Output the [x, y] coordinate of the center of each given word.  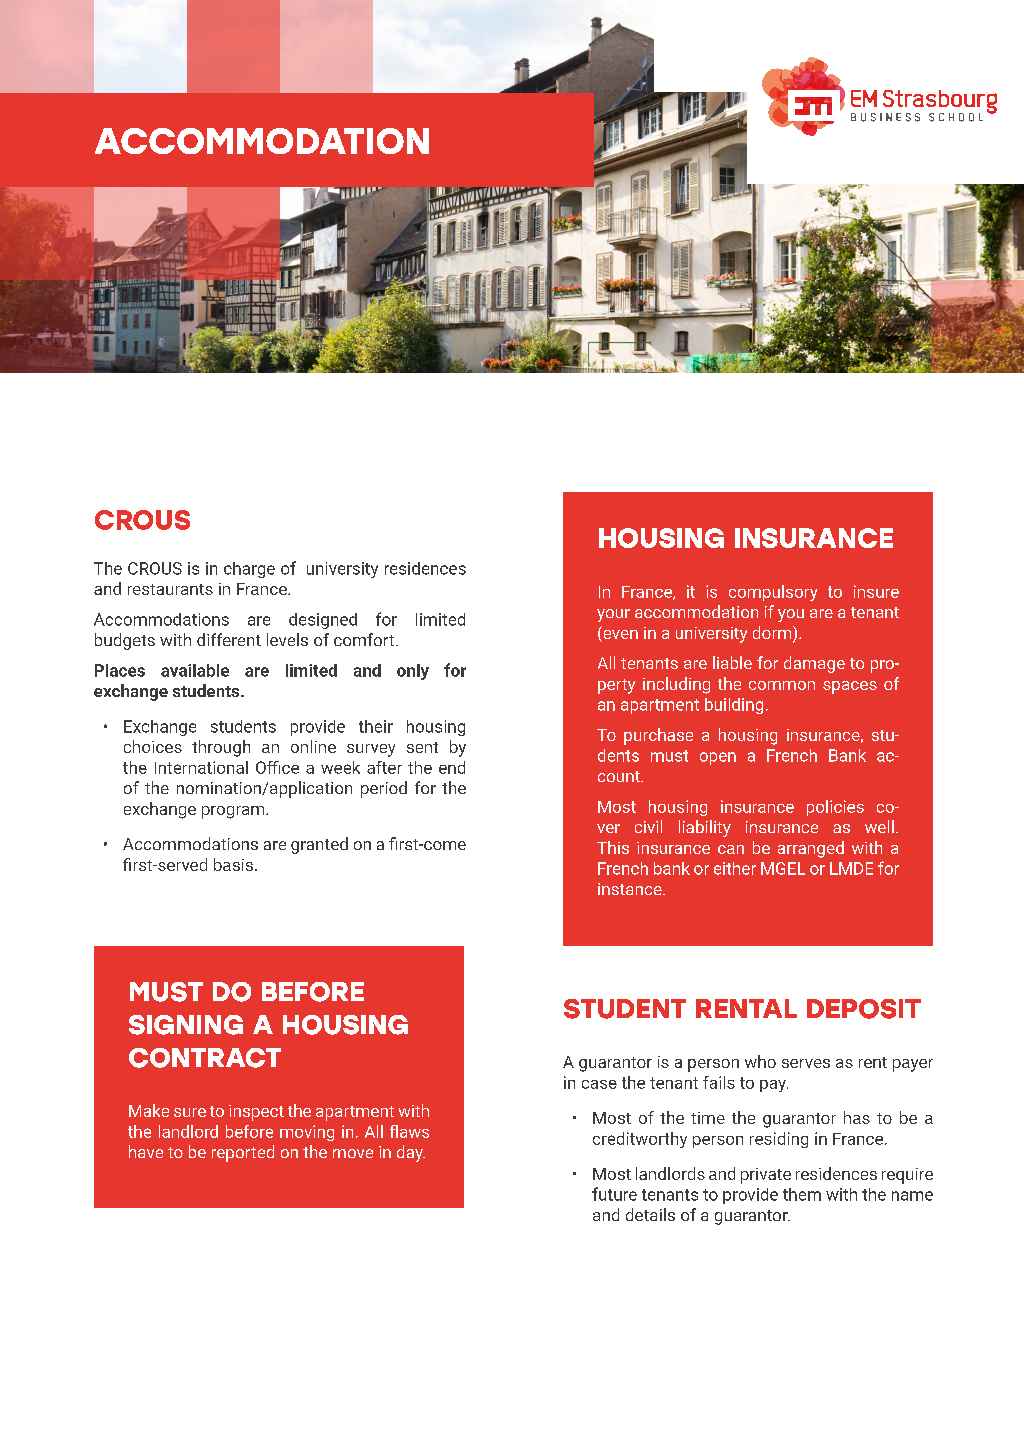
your [613, 615]
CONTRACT [205, 1058]
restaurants [170, 589]
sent [422, 747]
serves [806, 1063]
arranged [811, 849]
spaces [850, 687]
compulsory [773, 593]
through [221, 748]
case [599, 1084]
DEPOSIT [864, 1009]
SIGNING [186, 1025]
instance [631, 889]
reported [243, 1153]
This [613, 847]
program [234, 812]
